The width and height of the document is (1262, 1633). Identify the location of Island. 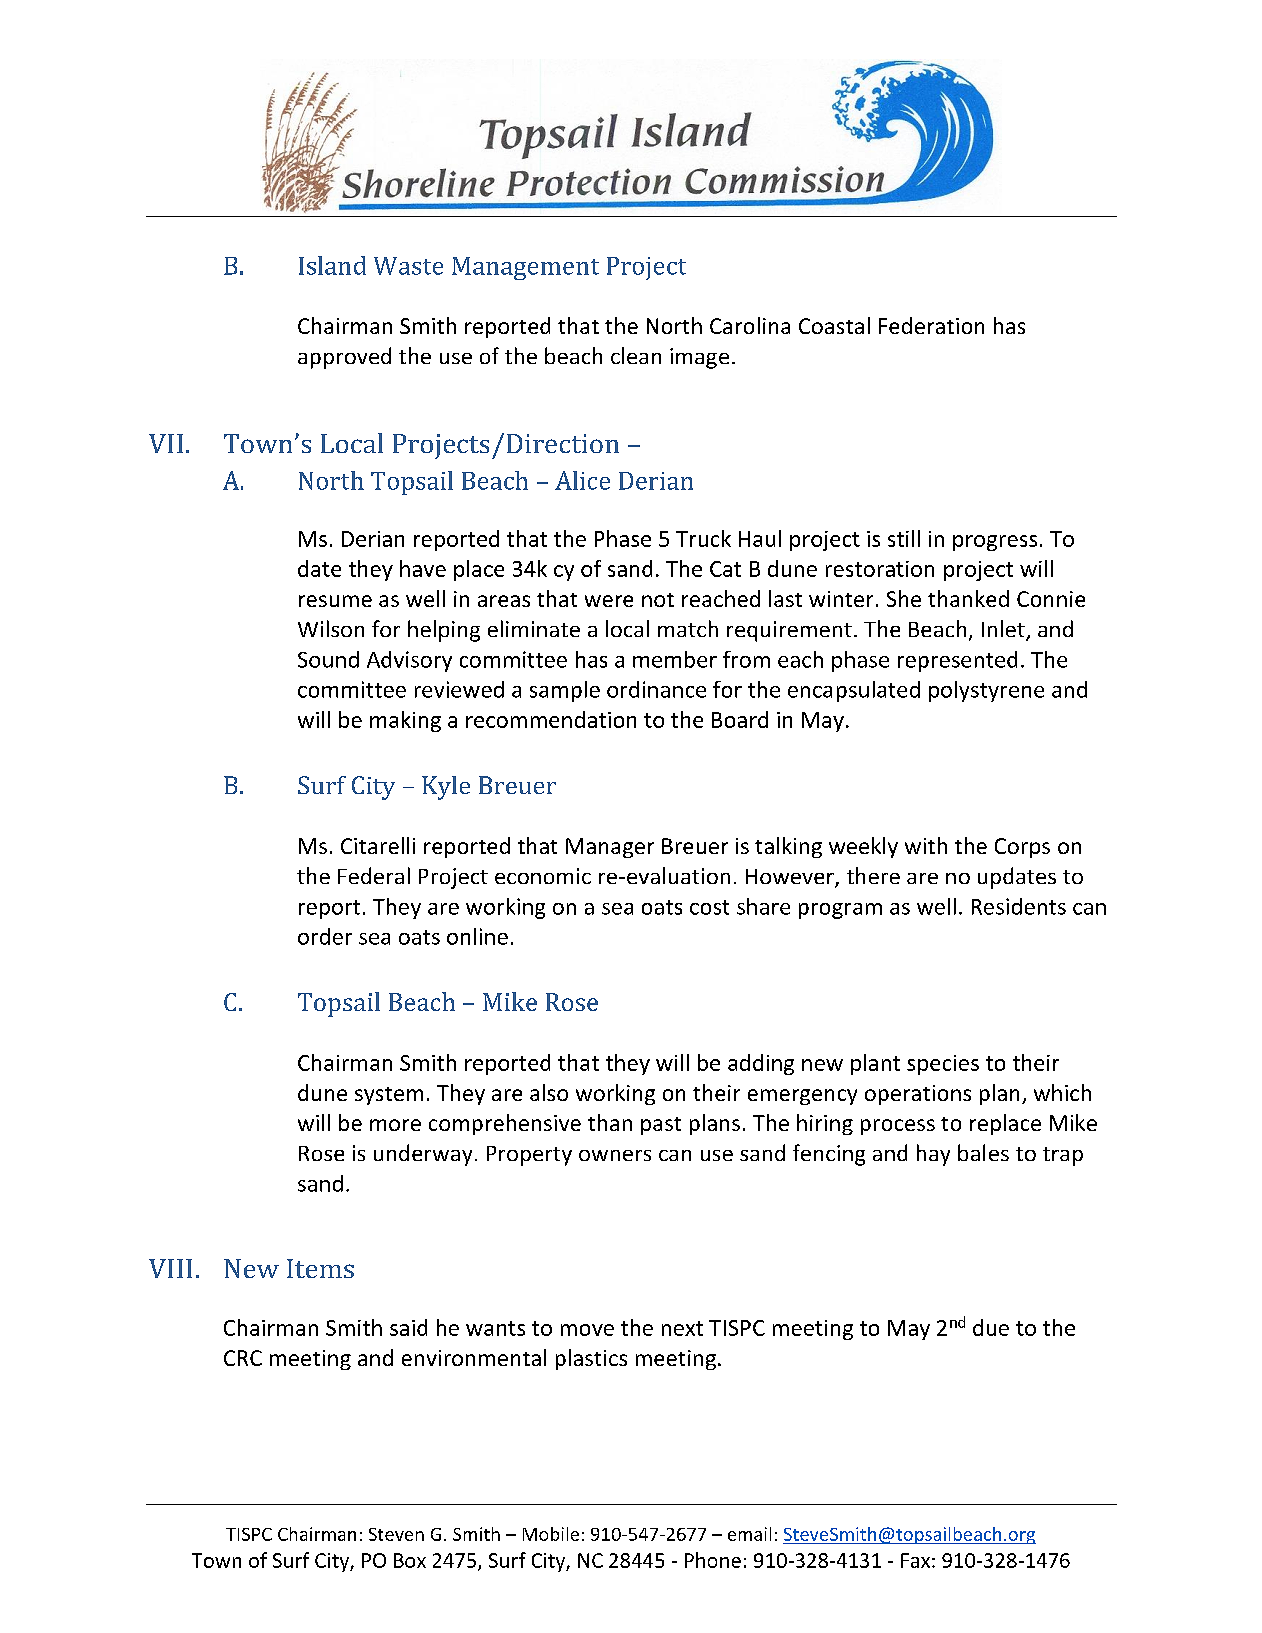
(332, 265).
